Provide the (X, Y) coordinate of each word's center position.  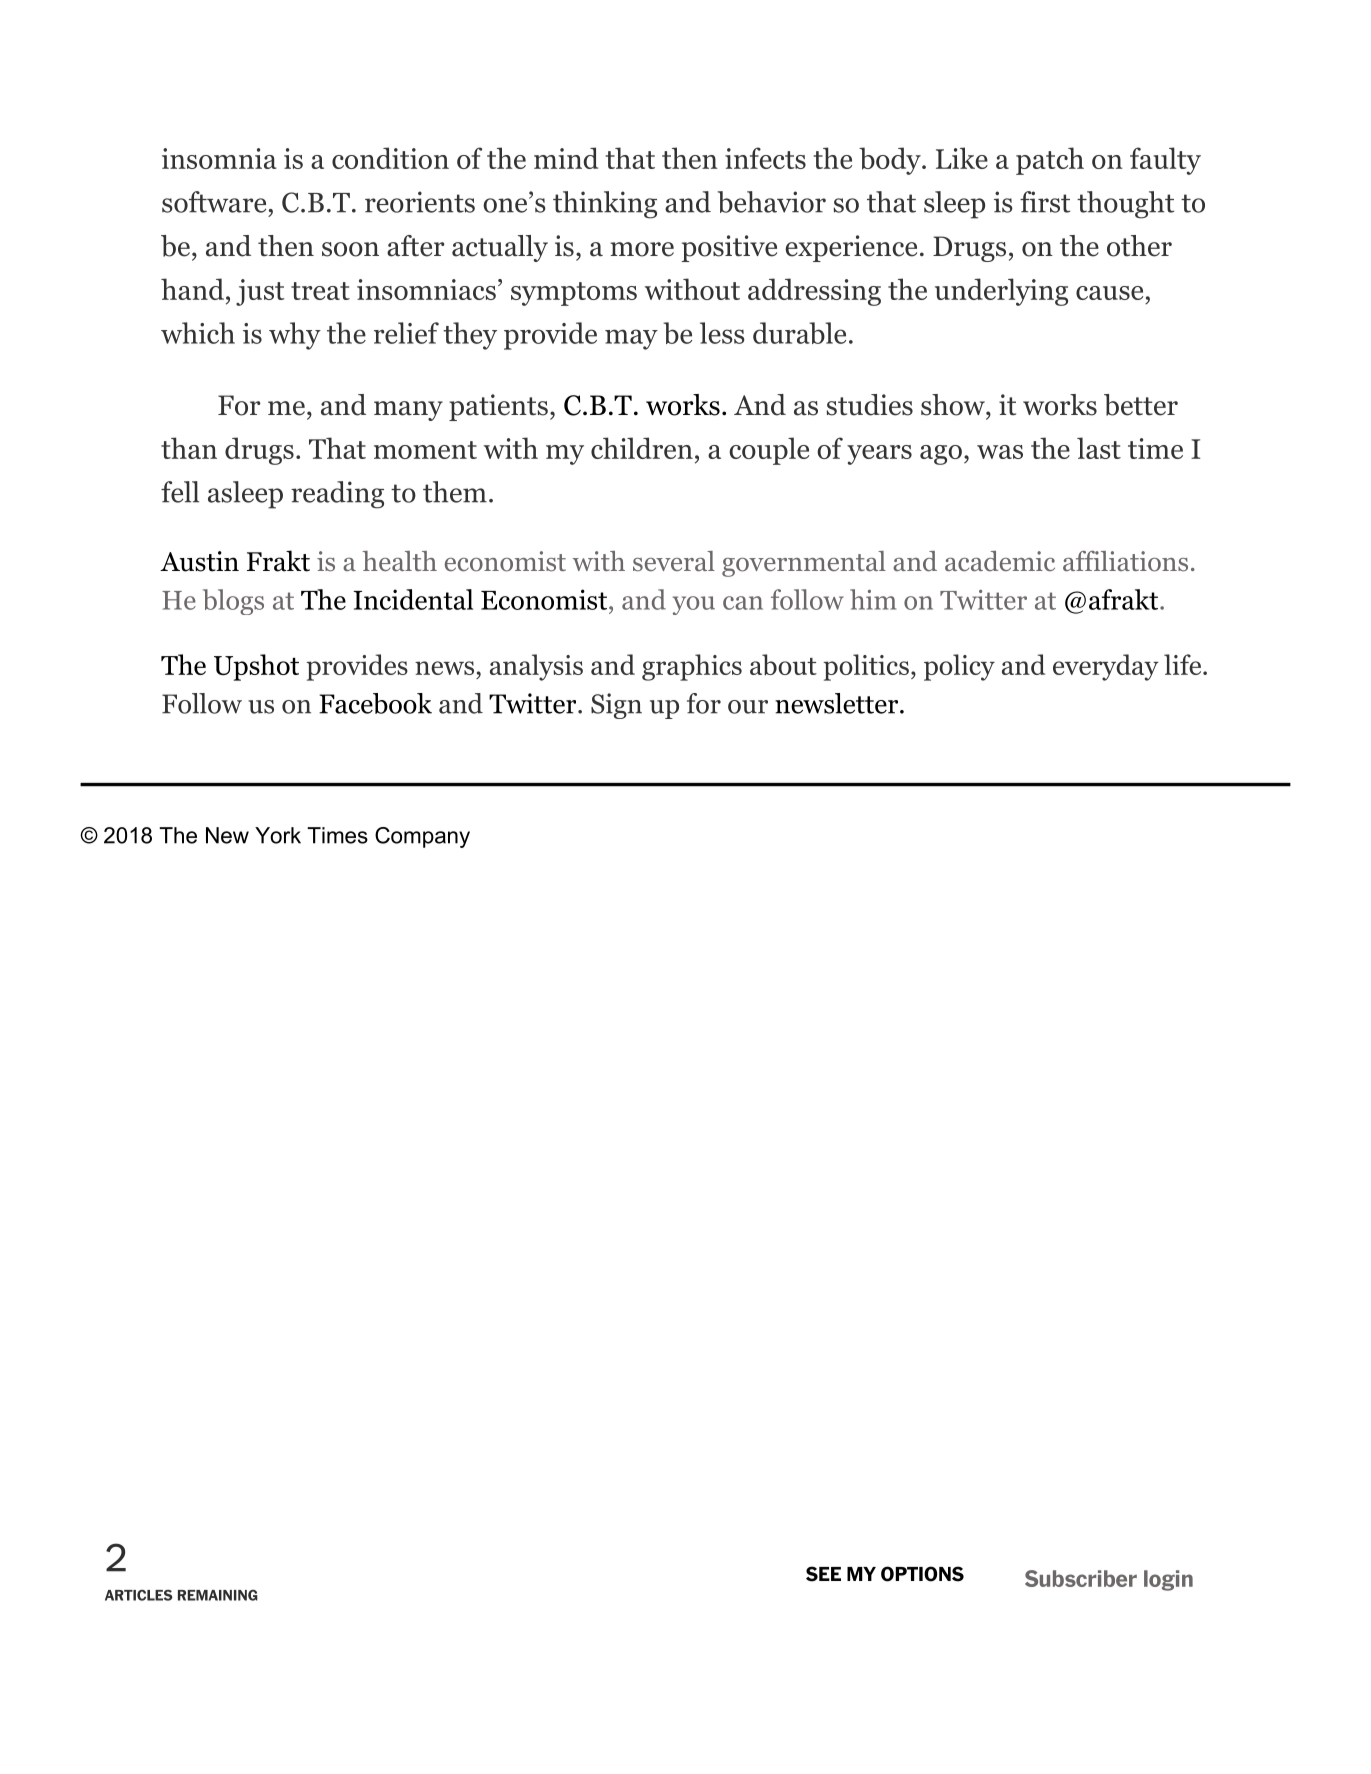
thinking (605, 205)
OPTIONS (922, 1574)
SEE (823, 1574)
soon (350, 249)
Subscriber (1081, 1578)
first (1045, 202)
